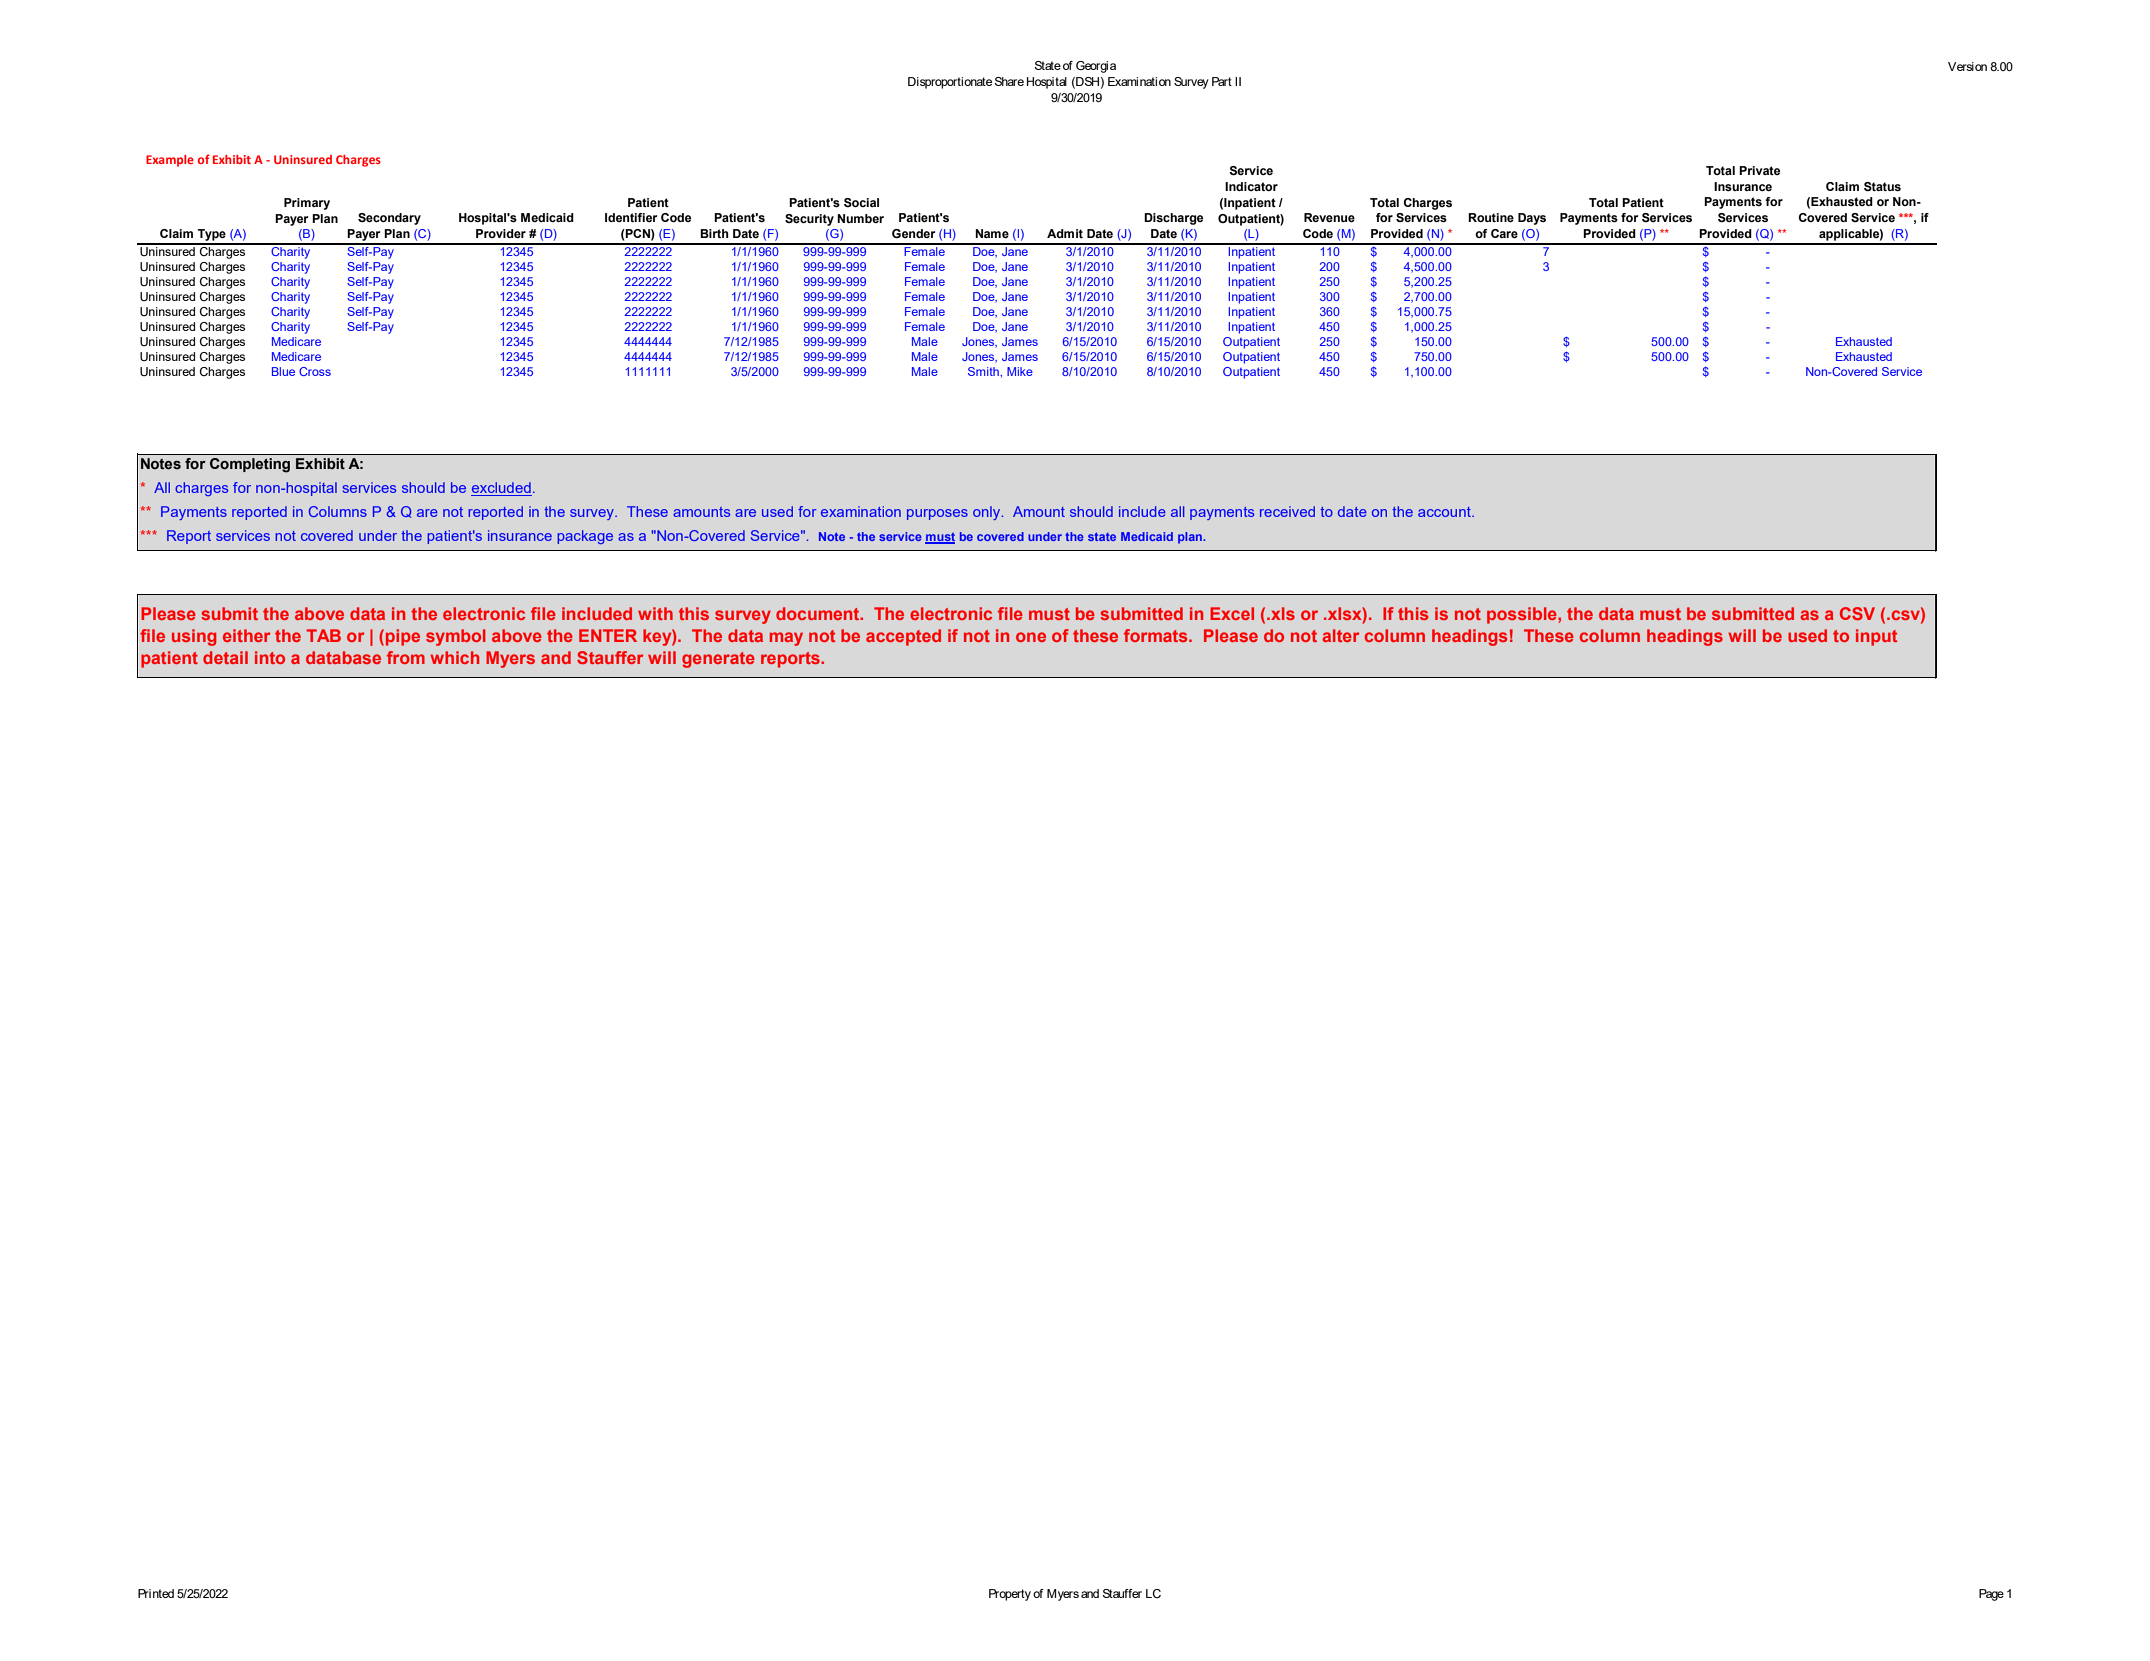 The image size is (2150, 1661). Describe the element at coordinates (1010, 1595) in the screenshot. I see `Property` at that location.
